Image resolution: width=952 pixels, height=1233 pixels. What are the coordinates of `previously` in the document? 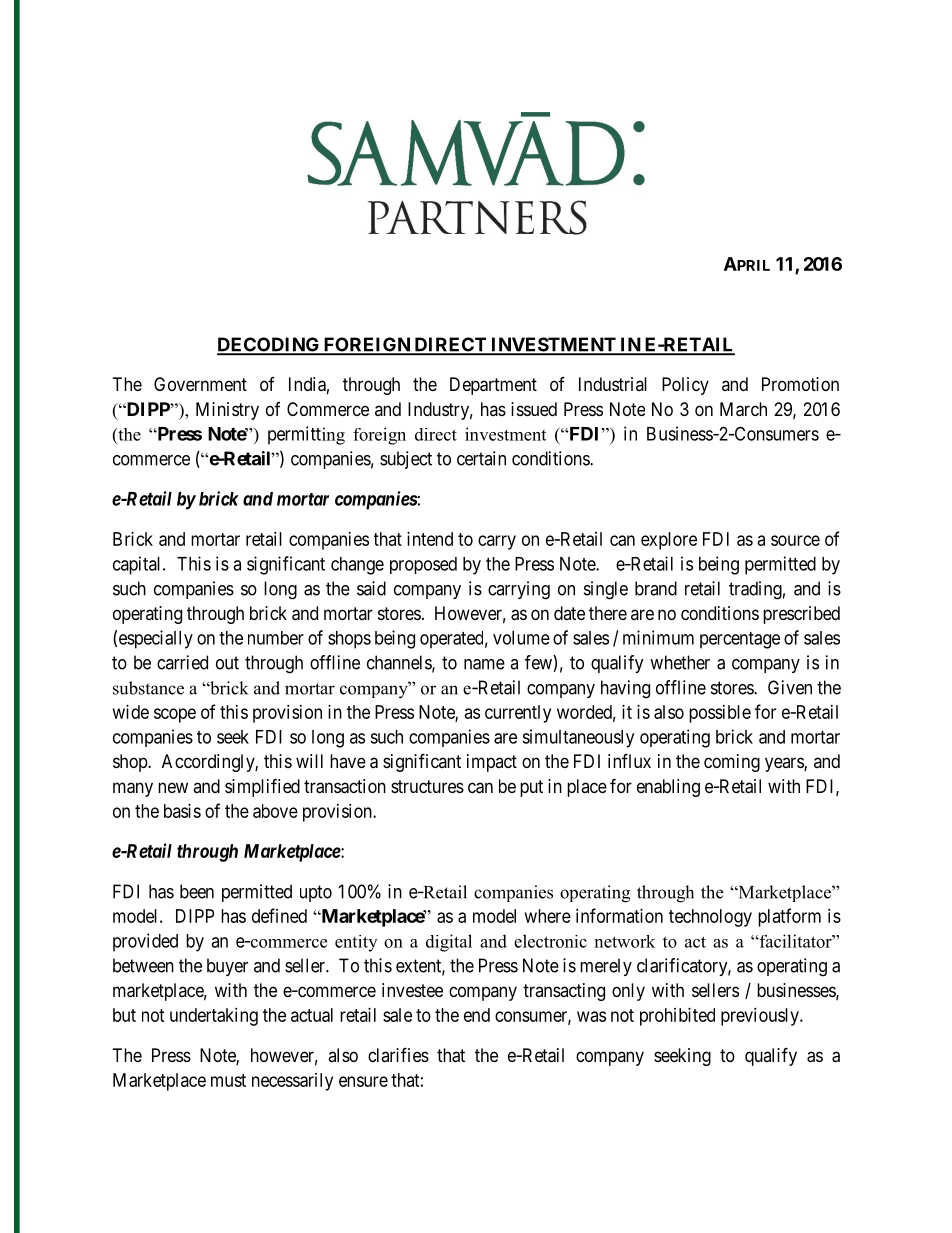 It's located at (761, 1017).
